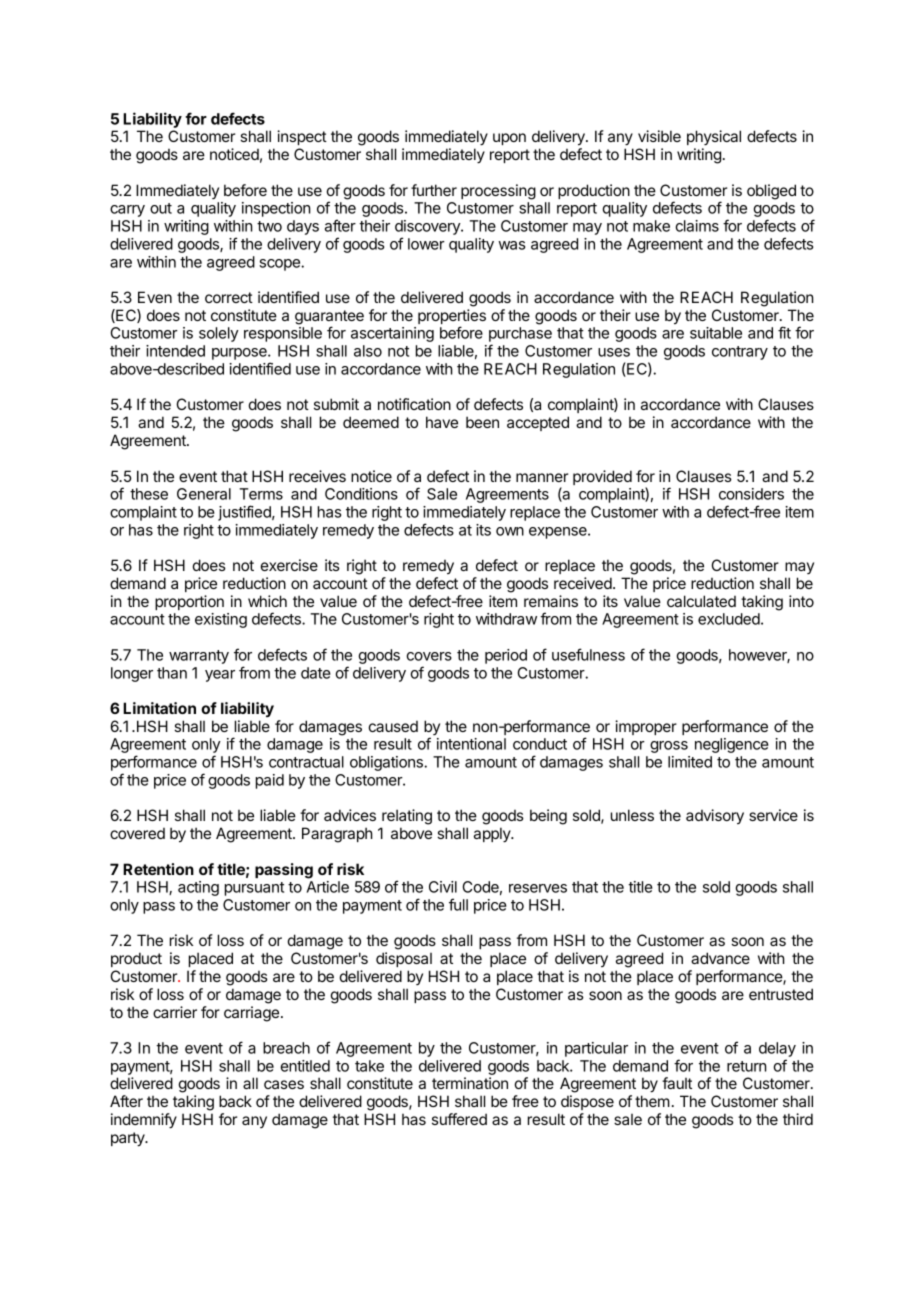 Image resolution: width=924 pixels, height=1308 pixels. What do you see at coordinates (221, 620) in the page?
I see `existing` at bounding box center [221, 620].
